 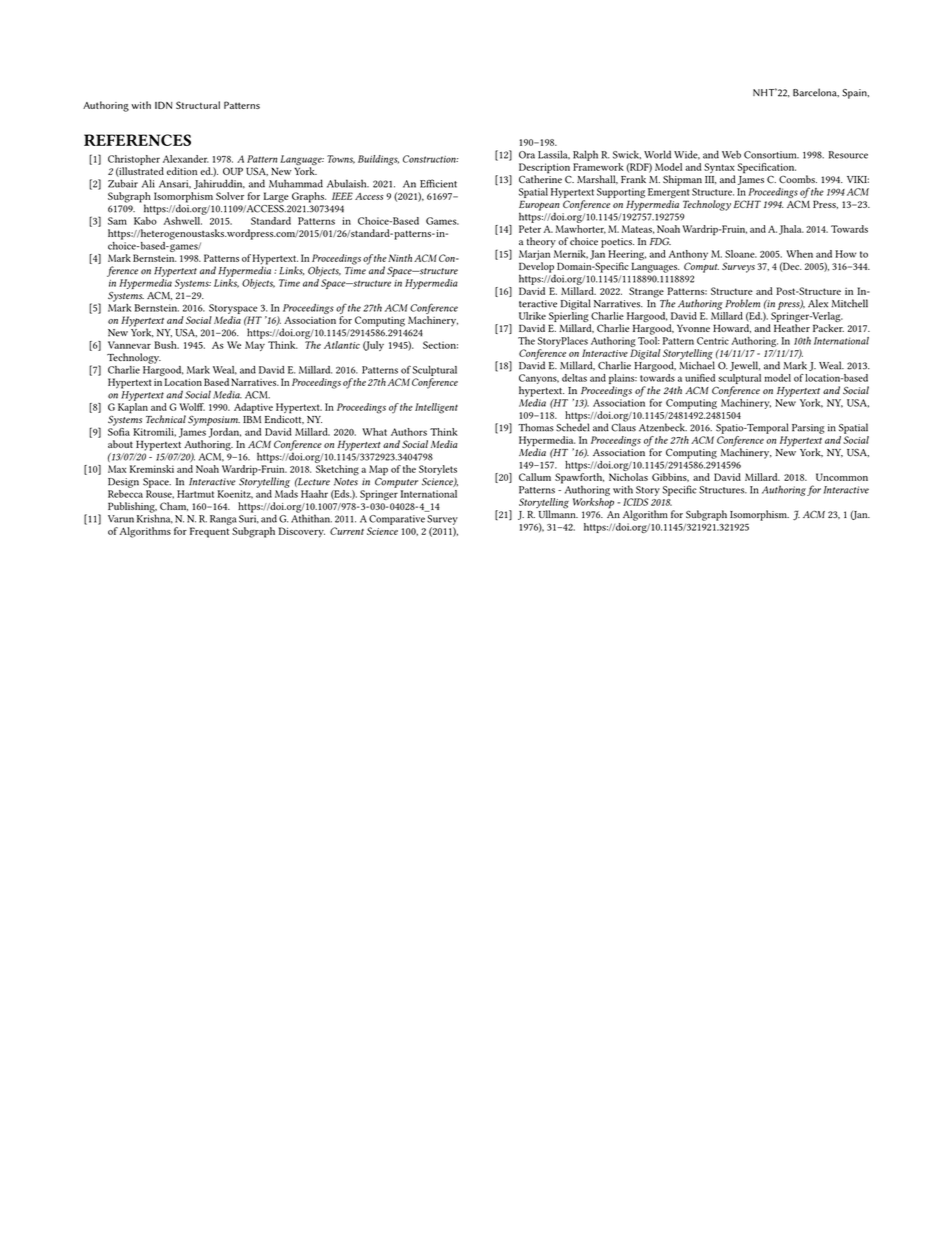 What do you see at coordinates (855, 94) in the screenshot?
I see `Spain` at bounding box center [855, 94].
